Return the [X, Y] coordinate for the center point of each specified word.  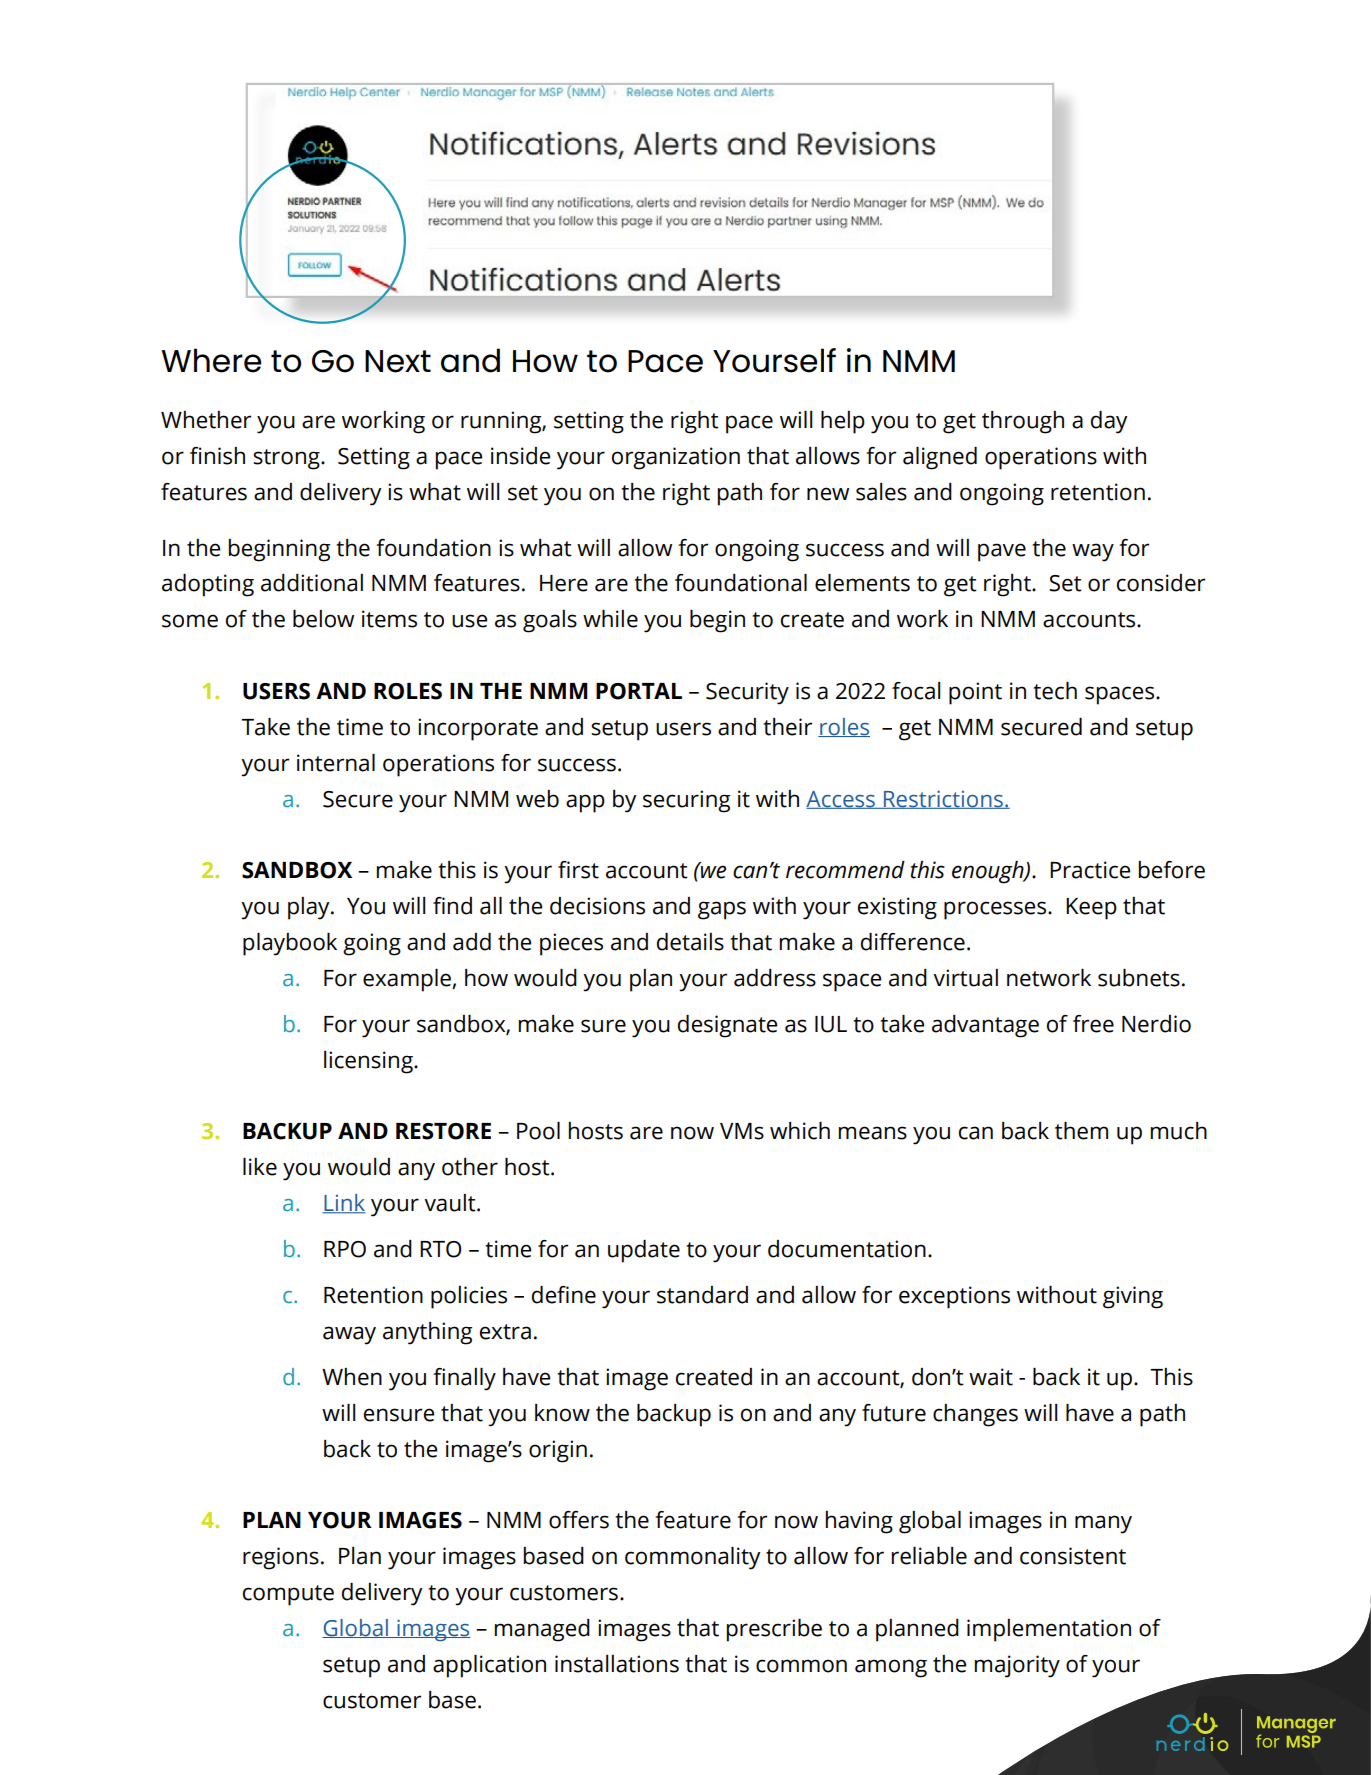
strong [287, 459]
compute [288, 1595]
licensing [369, 1062]
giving [1133, 1297]
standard [702, 1295]
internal [336, 763]
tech [1055, 691]
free [1093, 1024]
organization [676, 458]
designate [727, 1026]
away [349, 1335]
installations [617, 1664]
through [1023, 422]
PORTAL [639, 691]
